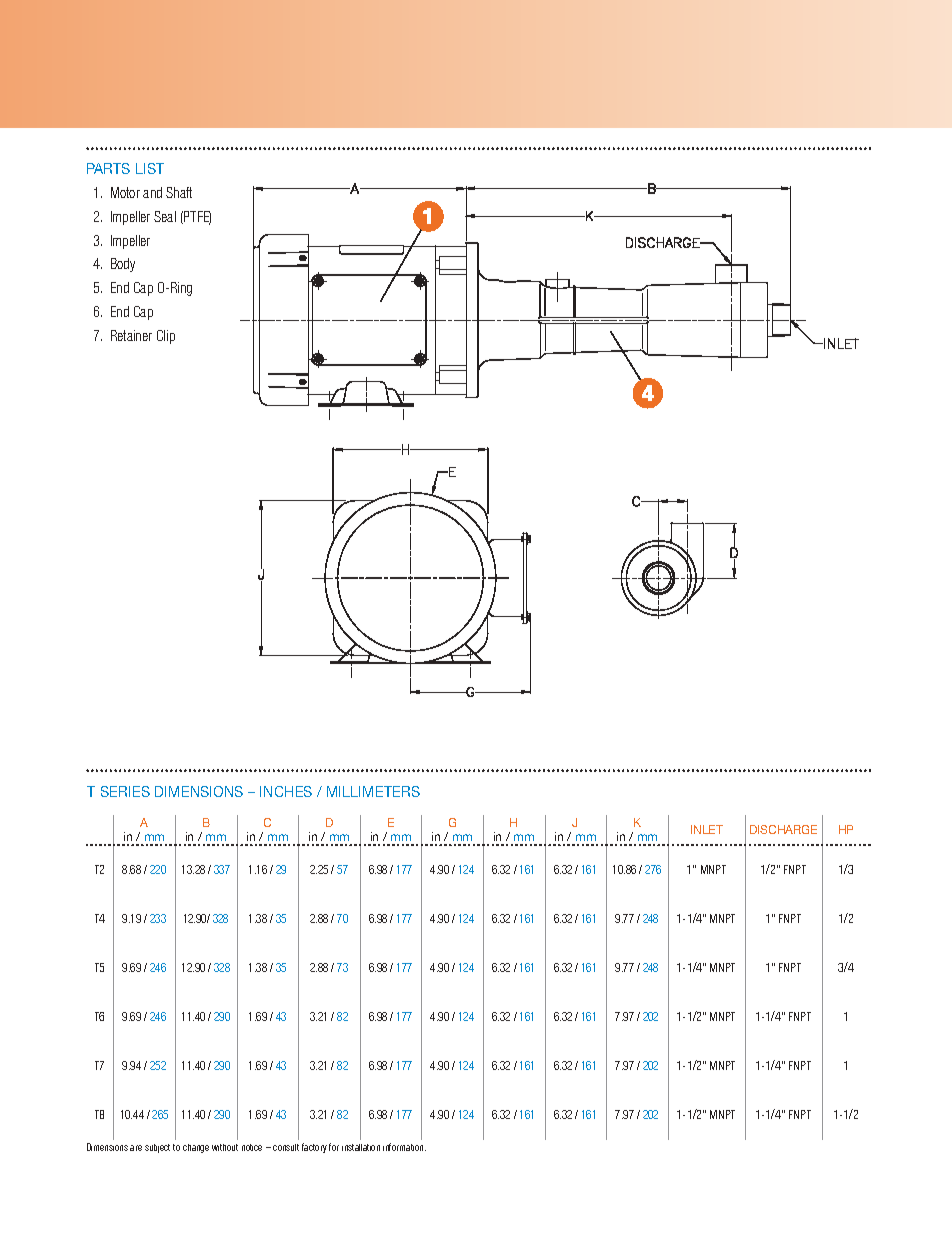  Describe the element at coordinates (404, 1147) in the screenshot. I see `information` at that location.
